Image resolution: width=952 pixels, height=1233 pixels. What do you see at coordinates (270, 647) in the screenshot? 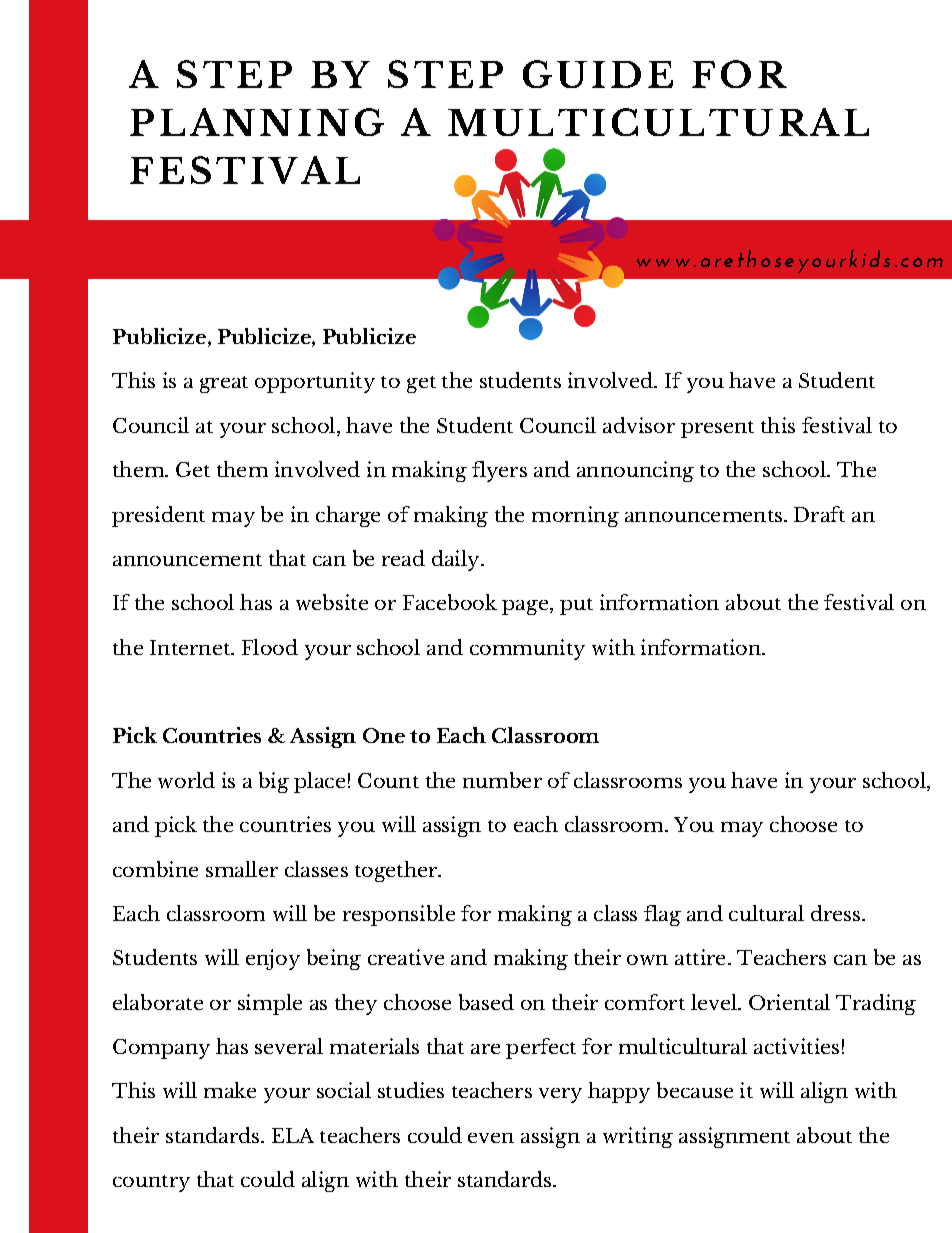
I see `Flood` at bounding box center [270, 647].
